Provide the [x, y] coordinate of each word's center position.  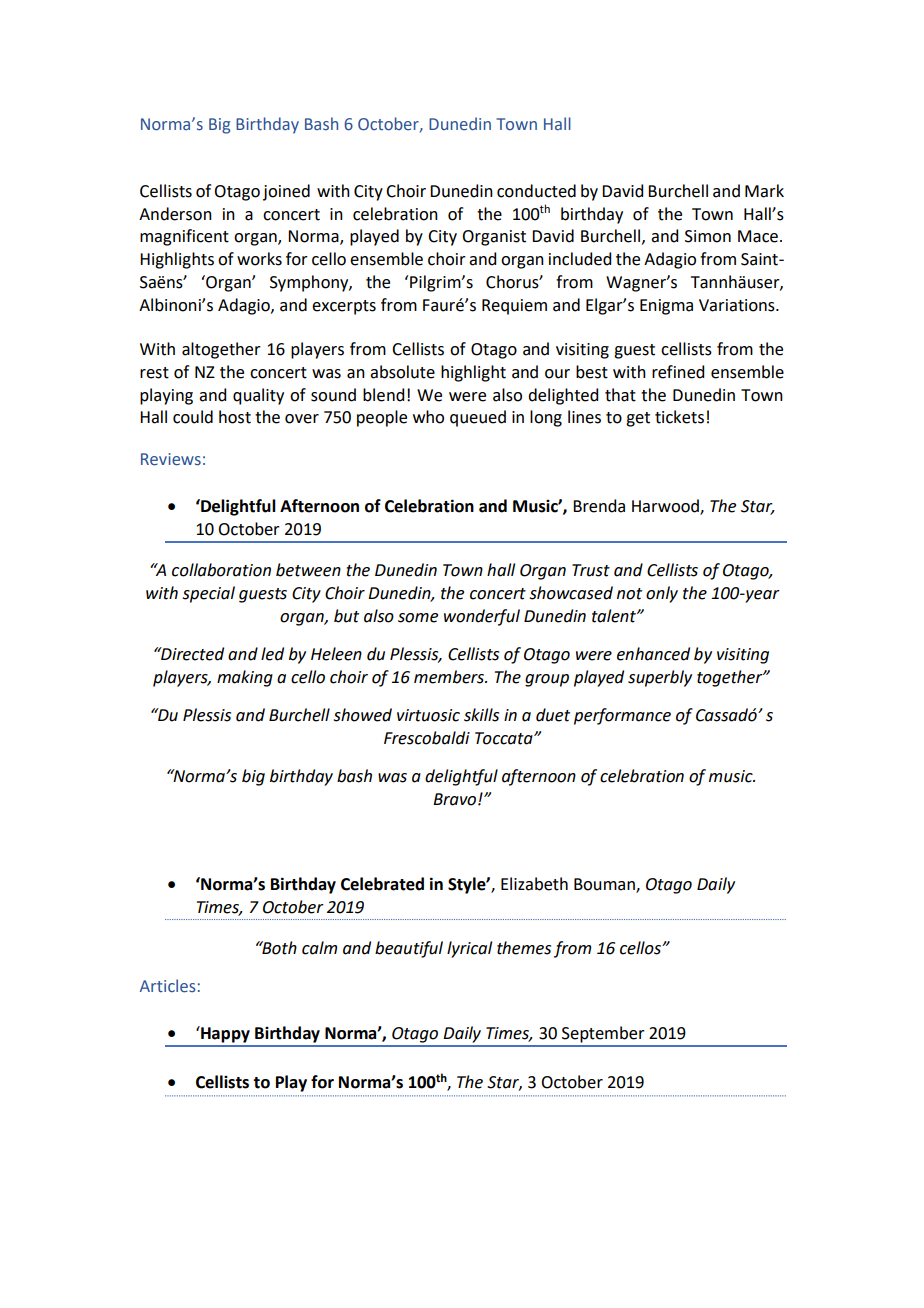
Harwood [666, 507]
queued [478, 418]
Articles [168, 986]
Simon [708, 236]
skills [481, 715]
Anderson [175, 214]
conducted [536, 191]
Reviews [171, 459]
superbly [660, 678]
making [245, 678]
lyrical [469, 949]
